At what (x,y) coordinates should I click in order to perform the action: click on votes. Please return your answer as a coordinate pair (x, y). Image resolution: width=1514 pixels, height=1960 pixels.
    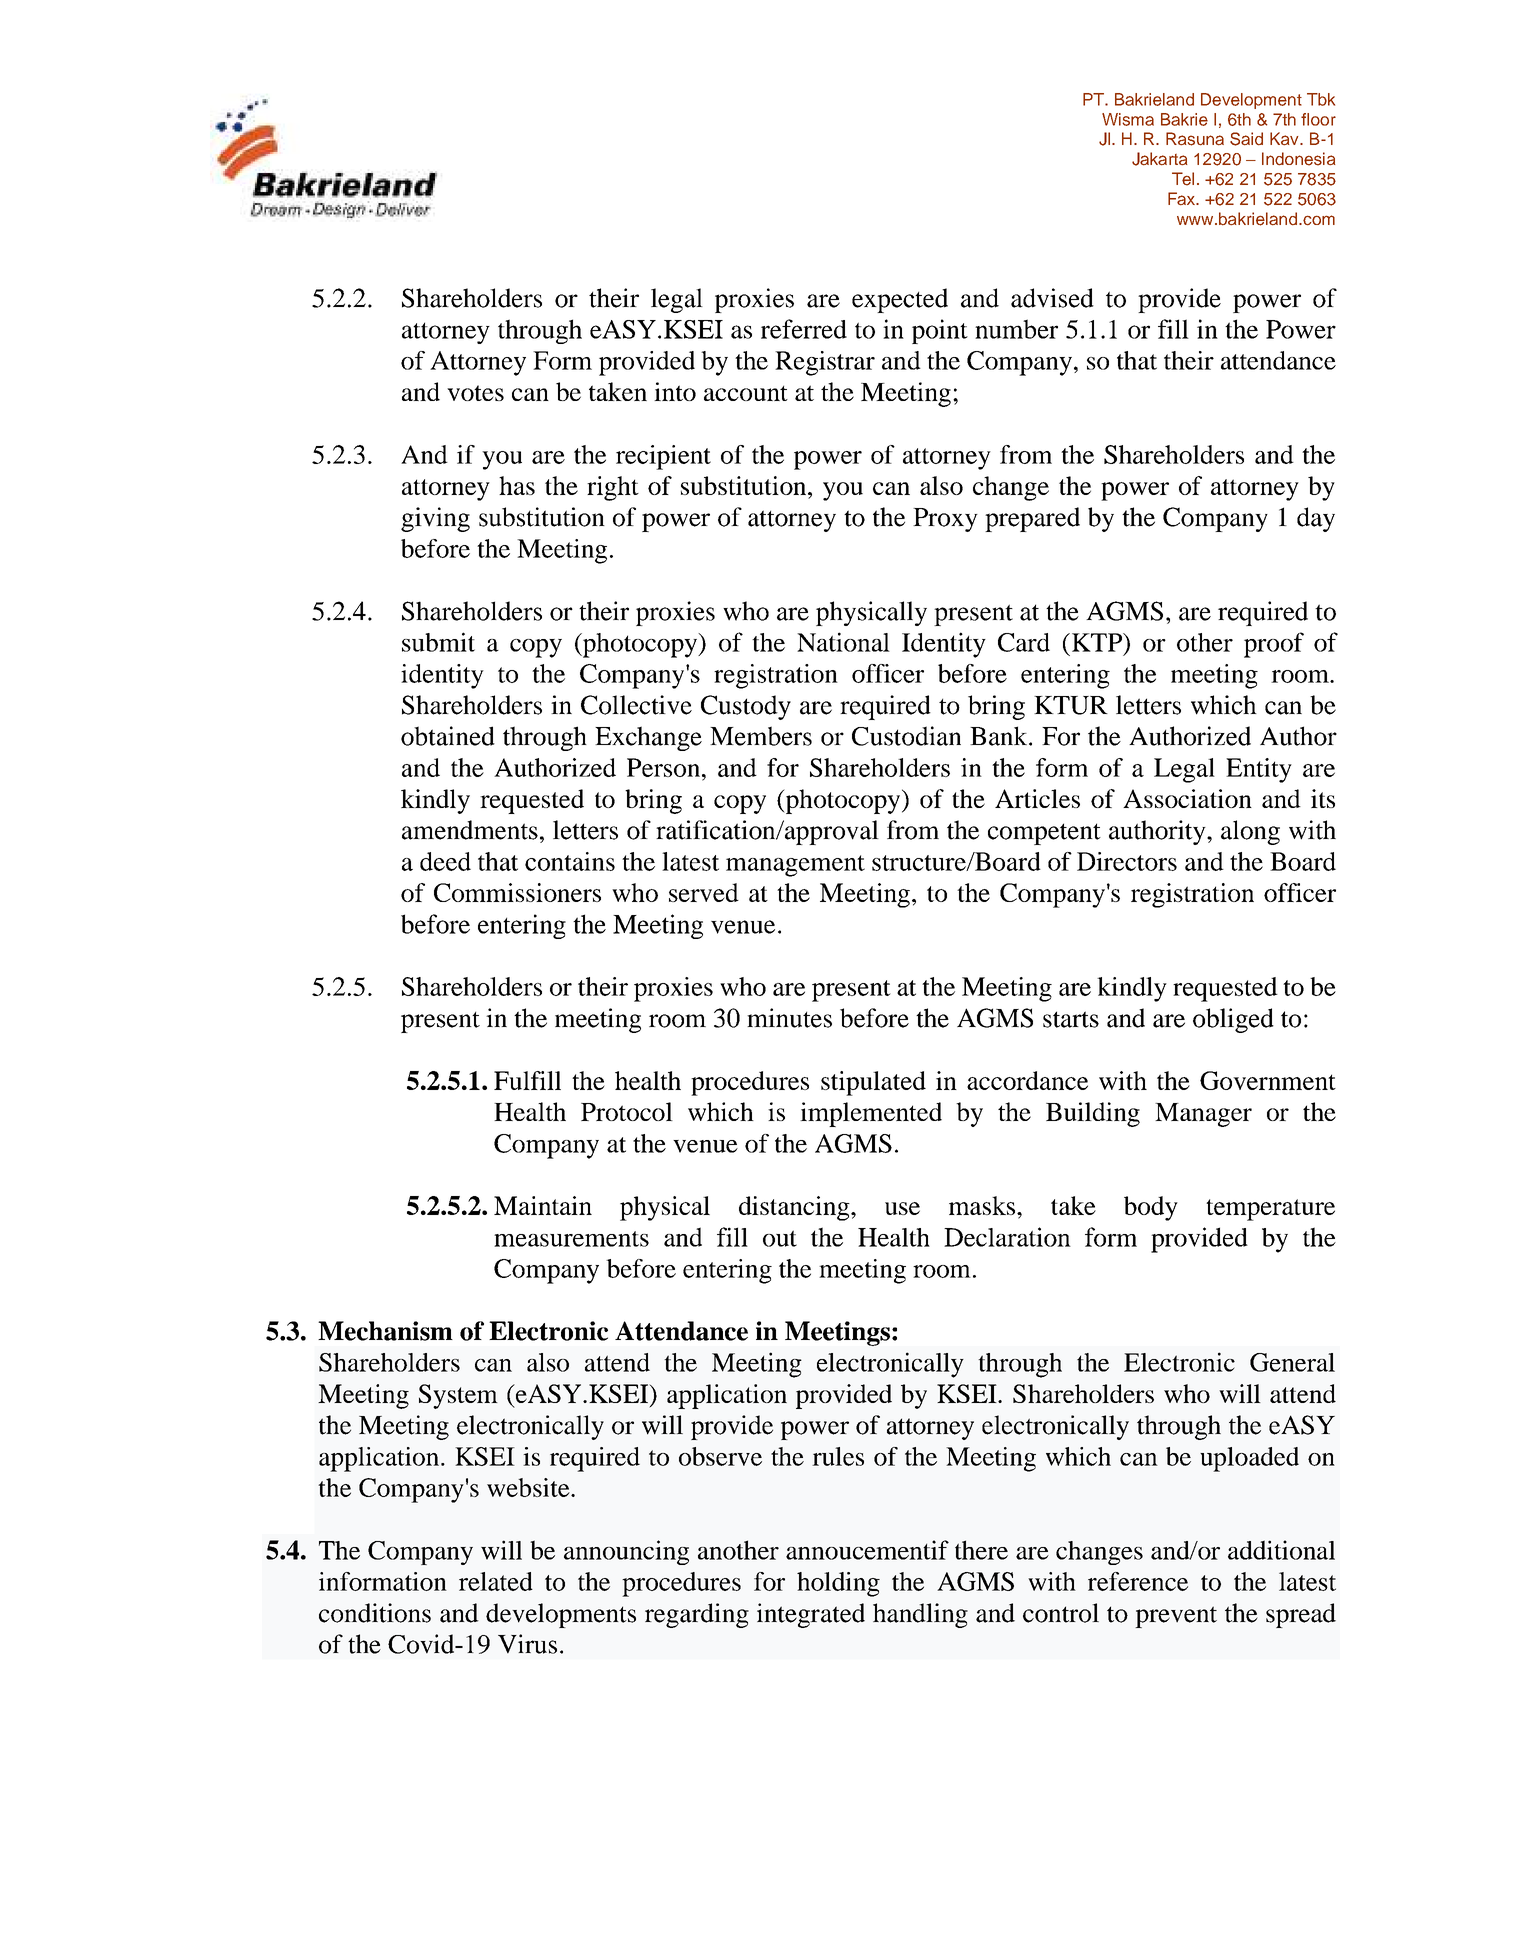
    Looking at the image, I should click on (475, 393).
